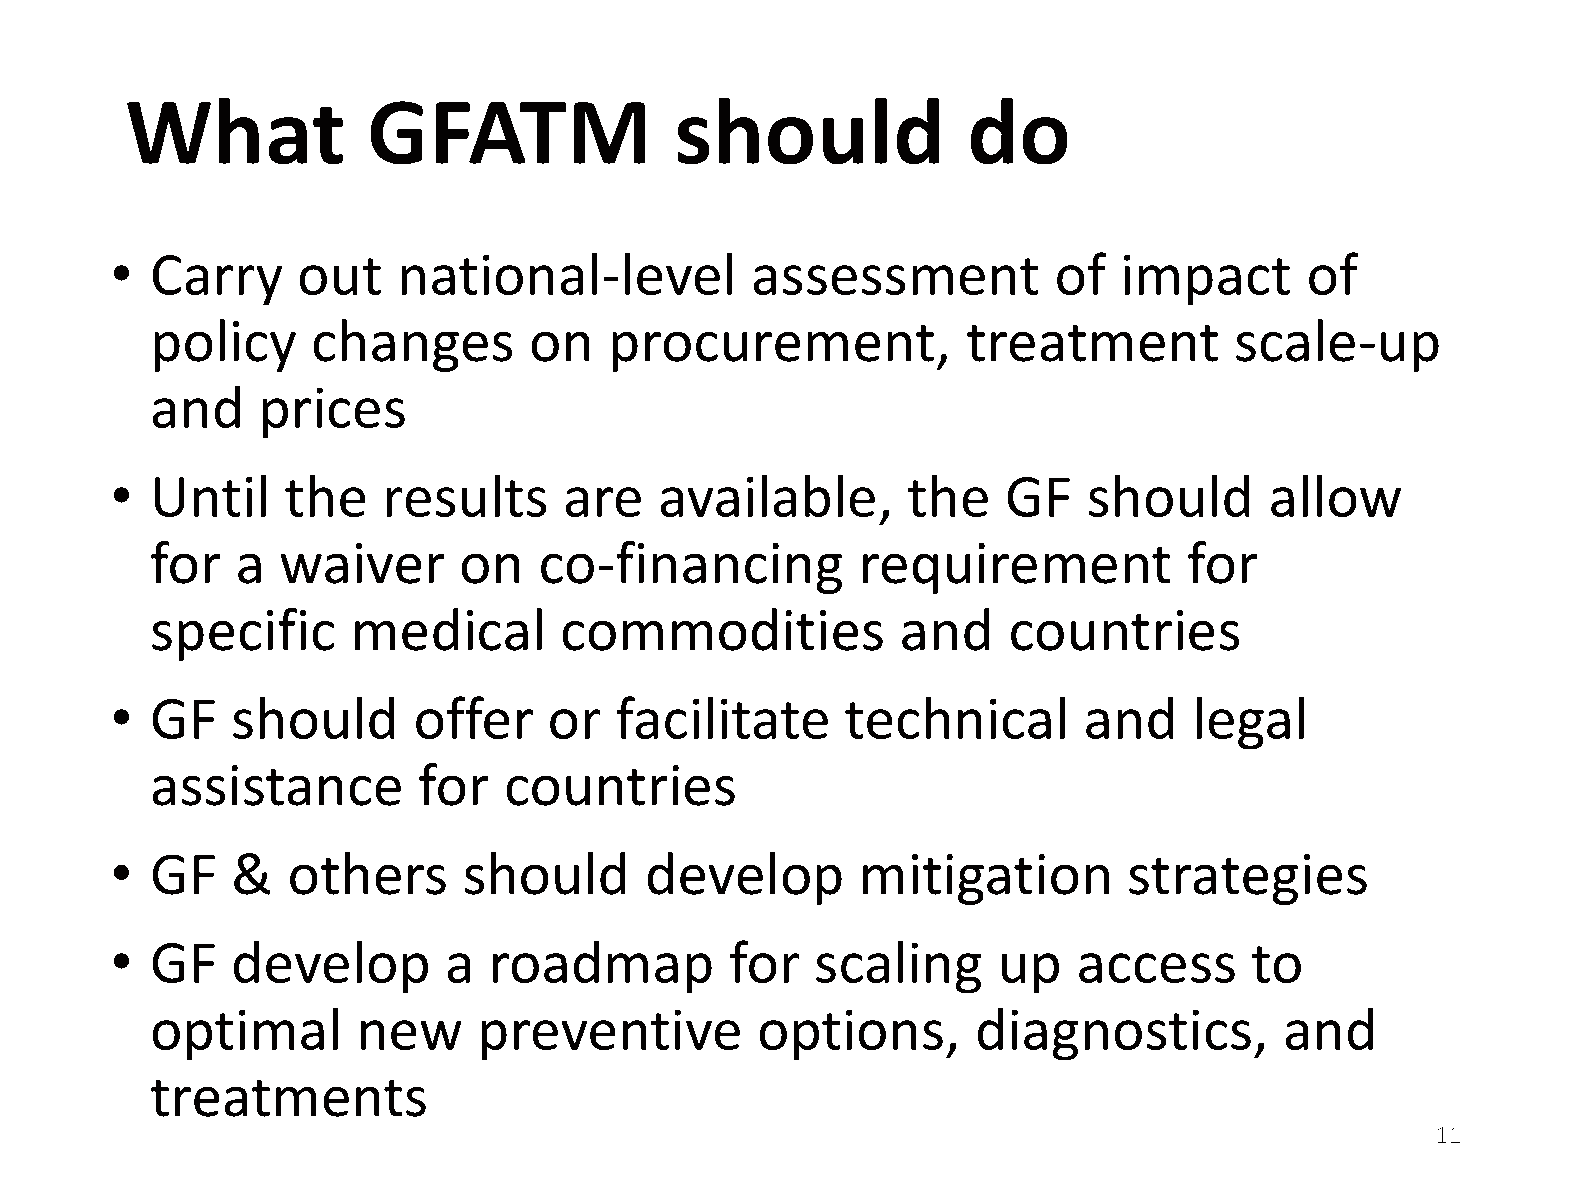  Describe the element at coordinates (722, 717) in the page. I see `facilitate` at that location.
